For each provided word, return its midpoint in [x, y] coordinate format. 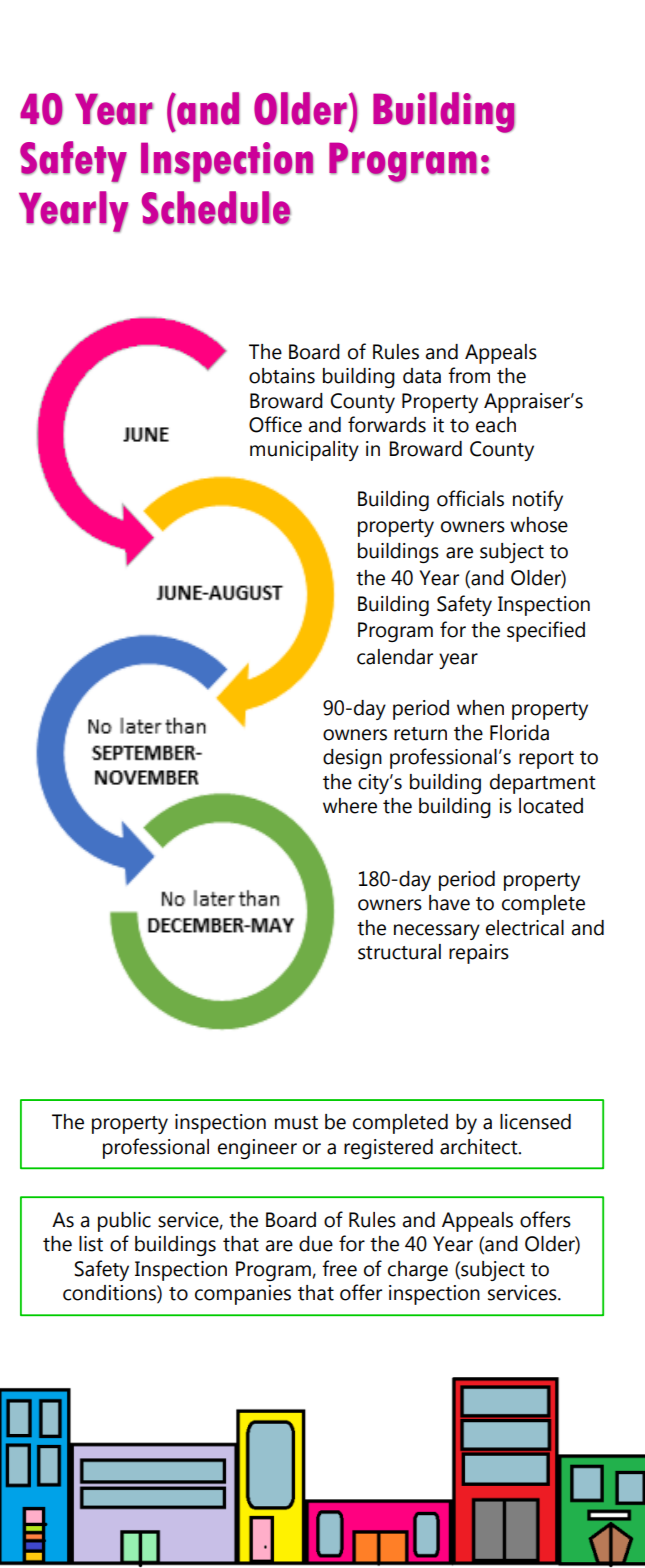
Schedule [216, 208]
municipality [304, 451]
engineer [257, 1149]
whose [539, 525]
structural [399, 952]
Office [275, 424]
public [124, 1222]
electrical [525, 928]
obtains [282, 376]
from [469, 375]
